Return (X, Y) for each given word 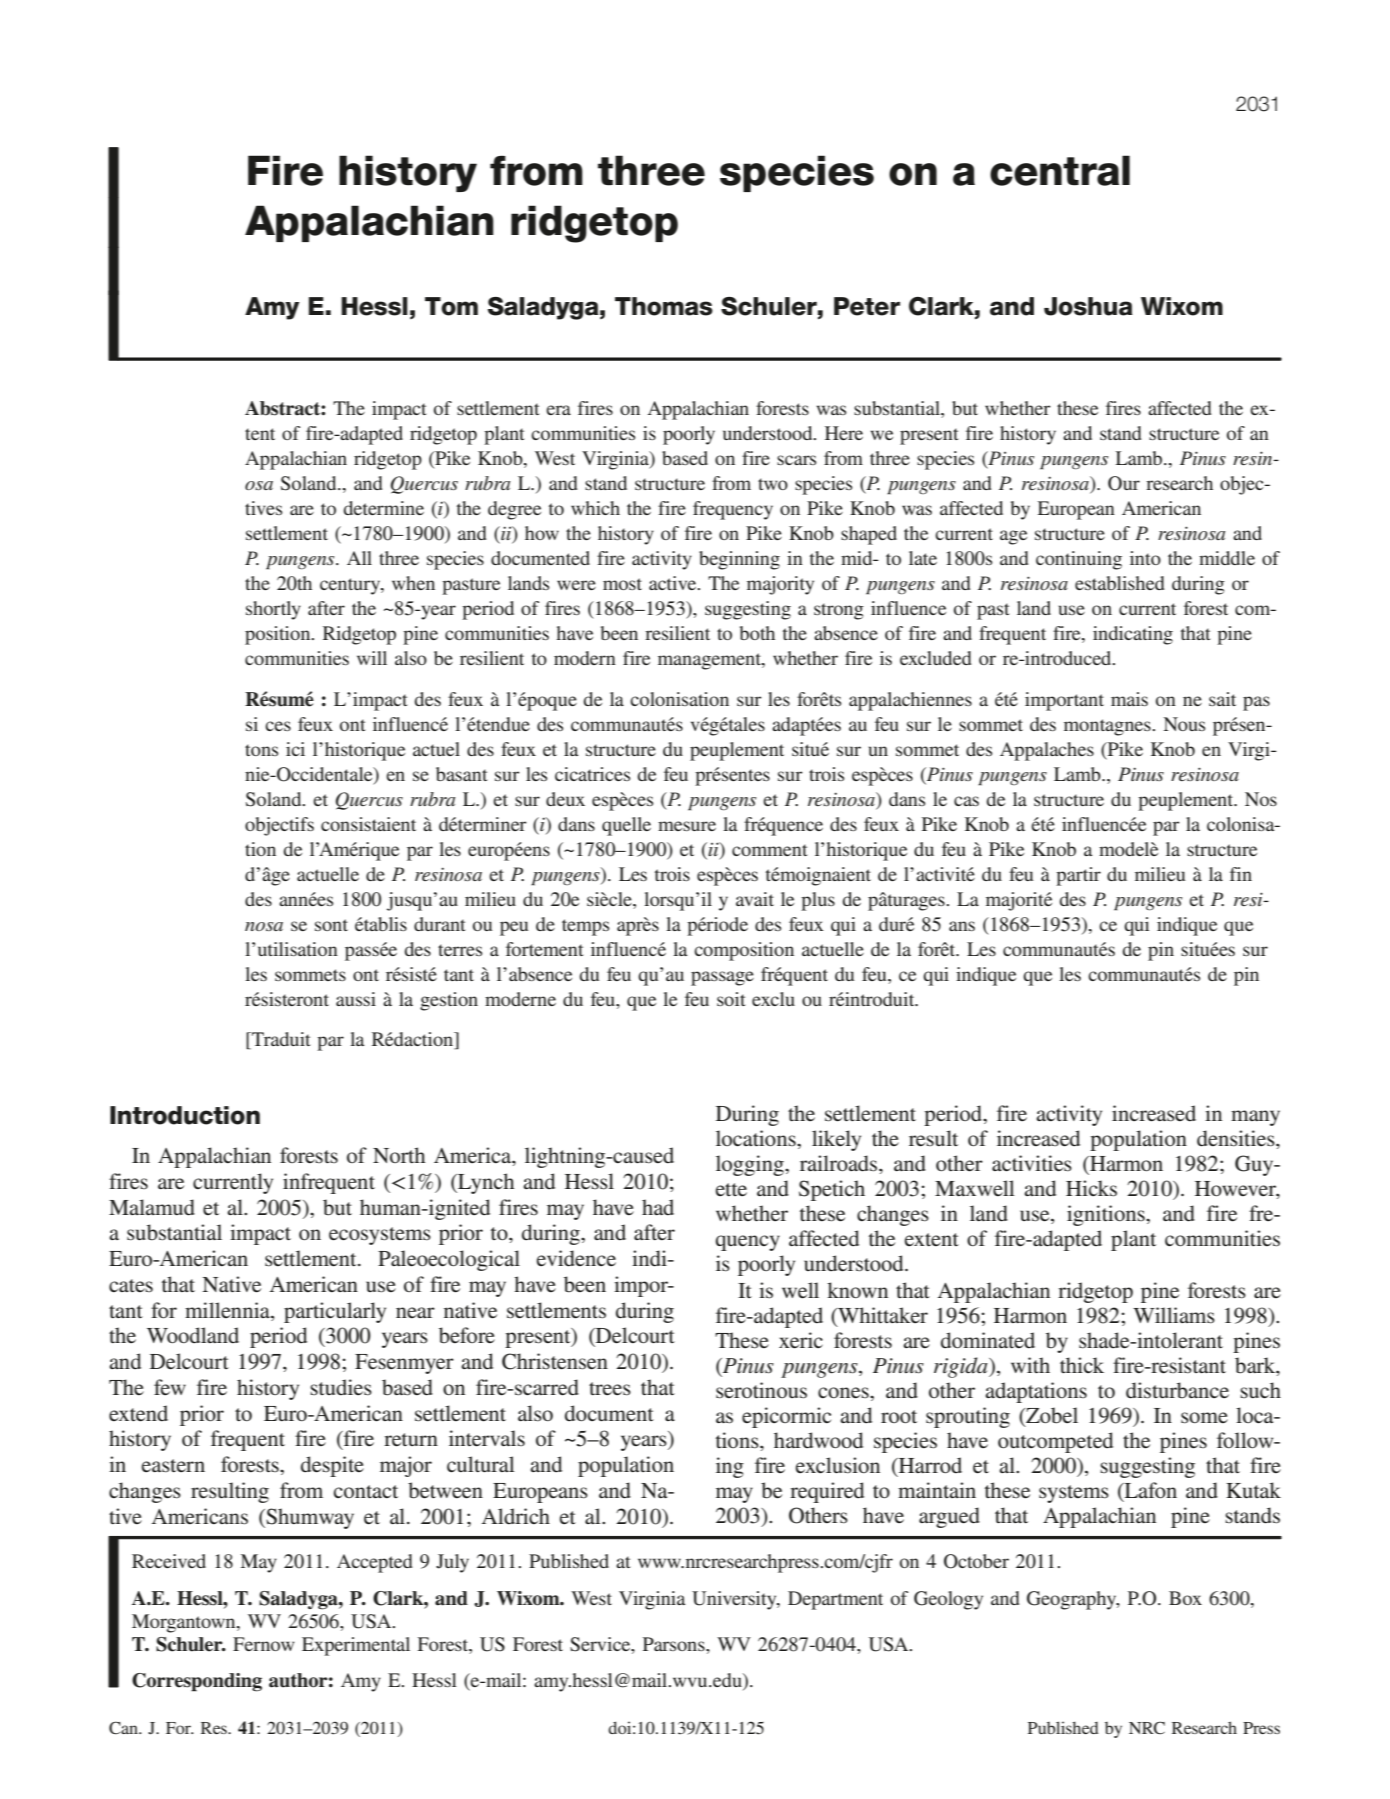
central (1060, 170)
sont (331, 925)
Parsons (675, 1644)
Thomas (664, 306)
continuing (1079, 560)
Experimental (356, 1646)
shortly (273, 610)
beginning (739, 560)
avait (755, 899)
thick (1082, 1365)
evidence (576, 1258)
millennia (228, 1310)
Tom (451, 306)
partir (1078, 876)
